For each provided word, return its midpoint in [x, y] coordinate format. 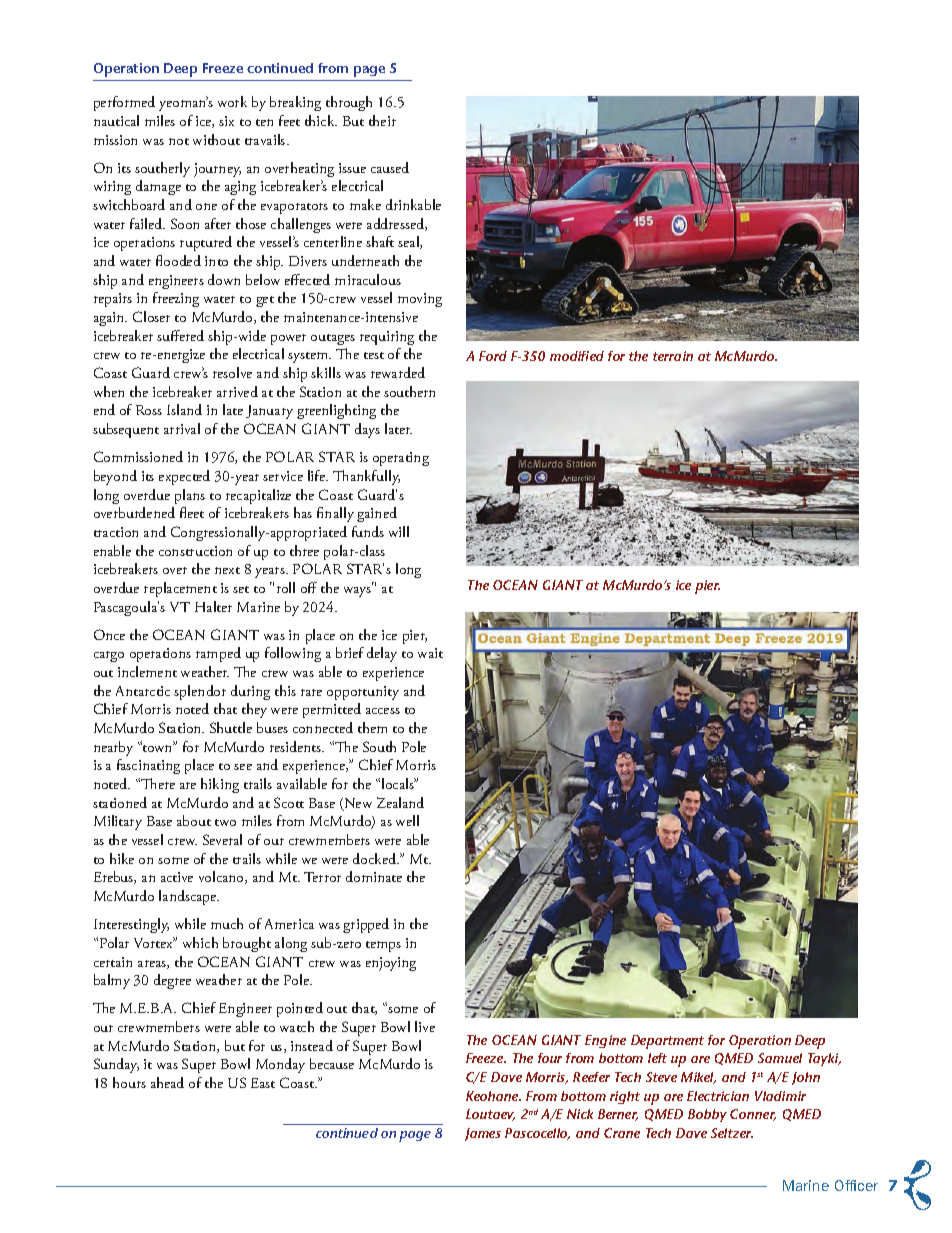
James [483, 1134]
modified [577, 356]
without [216, 139]
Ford [493, 356]
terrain [673, 356]
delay [382, 654]
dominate [374, 876]
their [382, 120]
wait [430, 653]
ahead [167, 1082]
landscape [189, 897]
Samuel [780, 1058]
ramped [218, 654]
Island [184, 409]
